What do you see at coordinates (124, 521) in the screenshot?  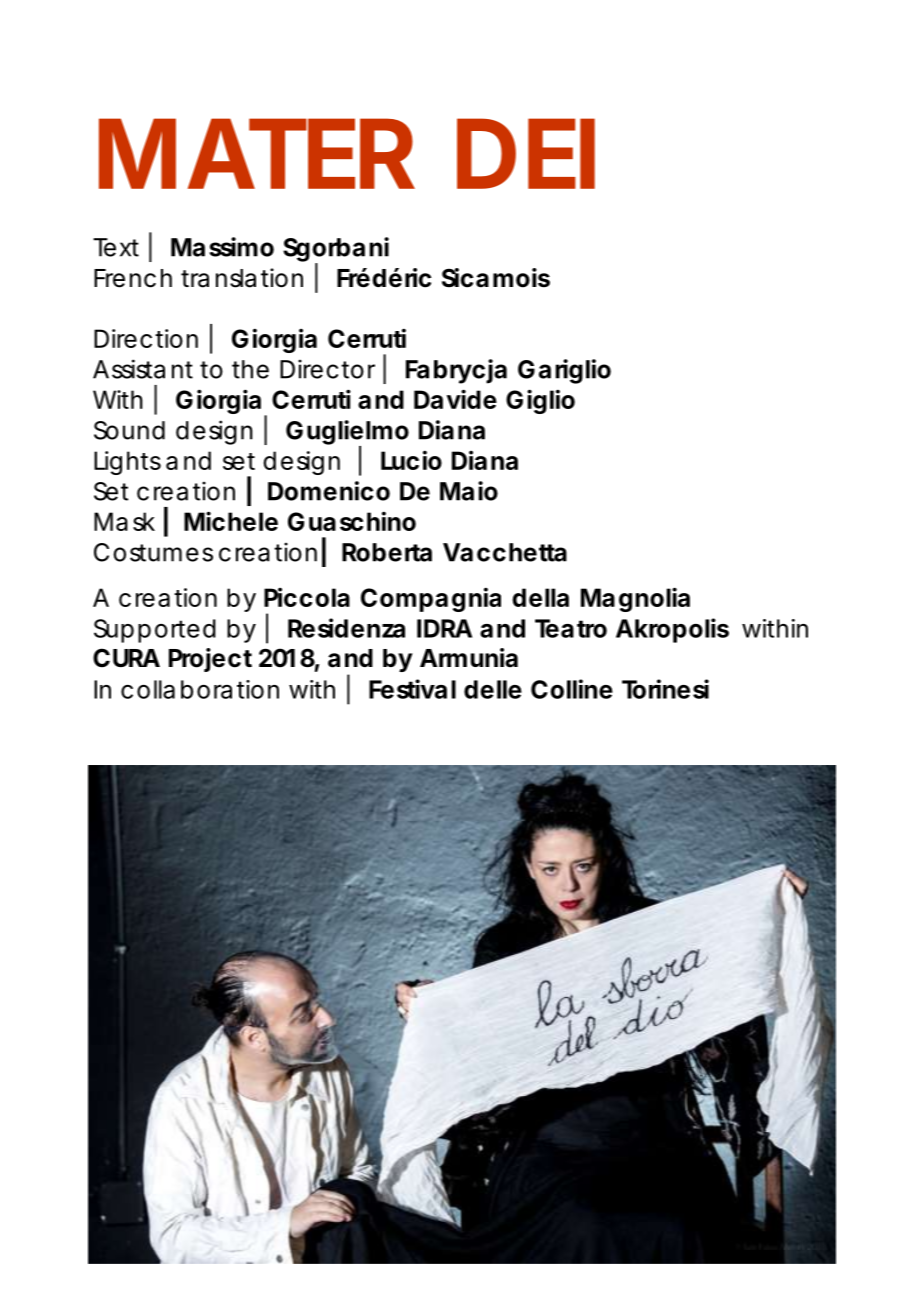 I see `Mask` at bounding box center [124, 521].
